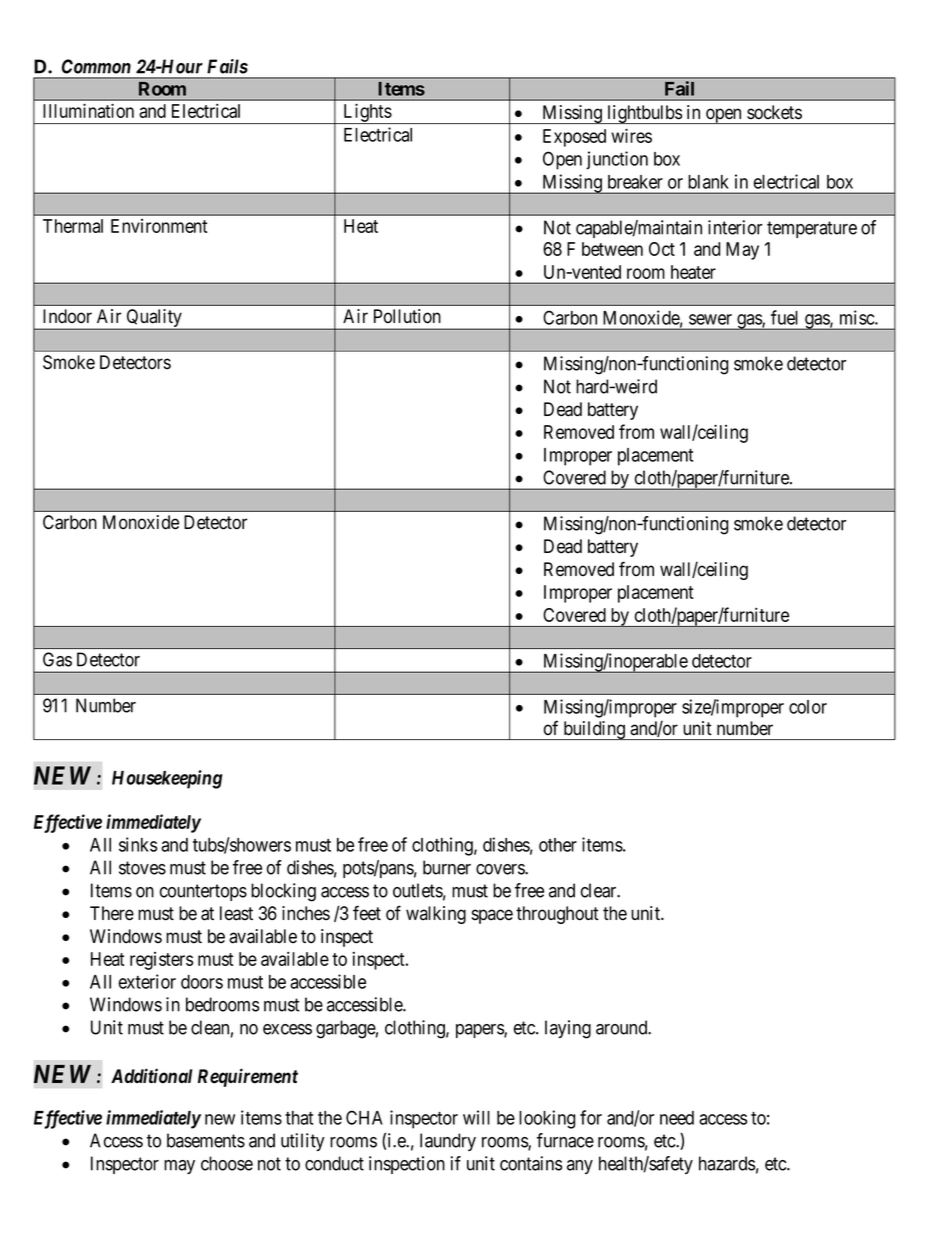  What do you see at coordinates (206, 1140) in the document?
I see `basements` at bounding box center [206, 1140].
